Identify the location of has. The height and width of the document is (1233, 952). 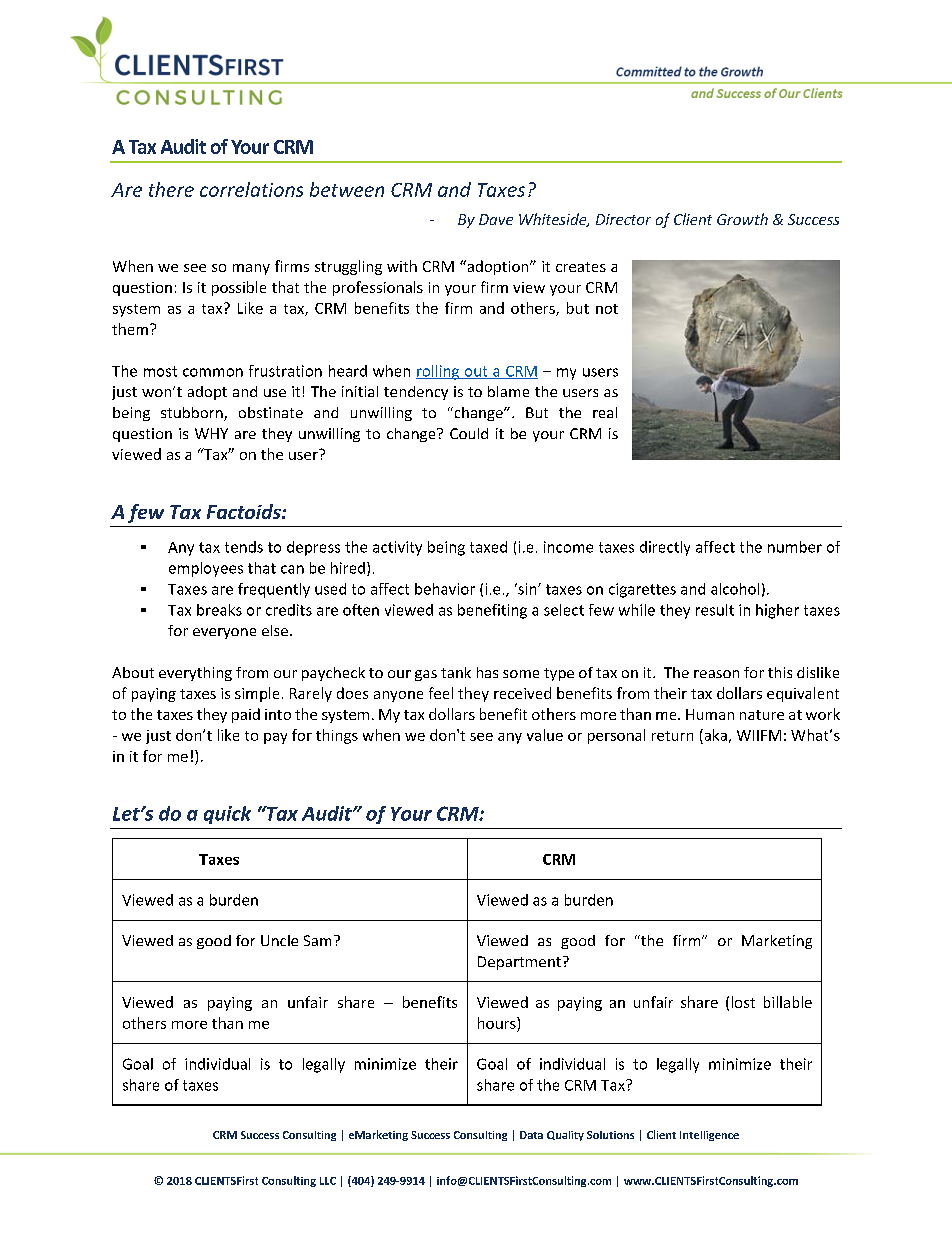
(487, 672).
